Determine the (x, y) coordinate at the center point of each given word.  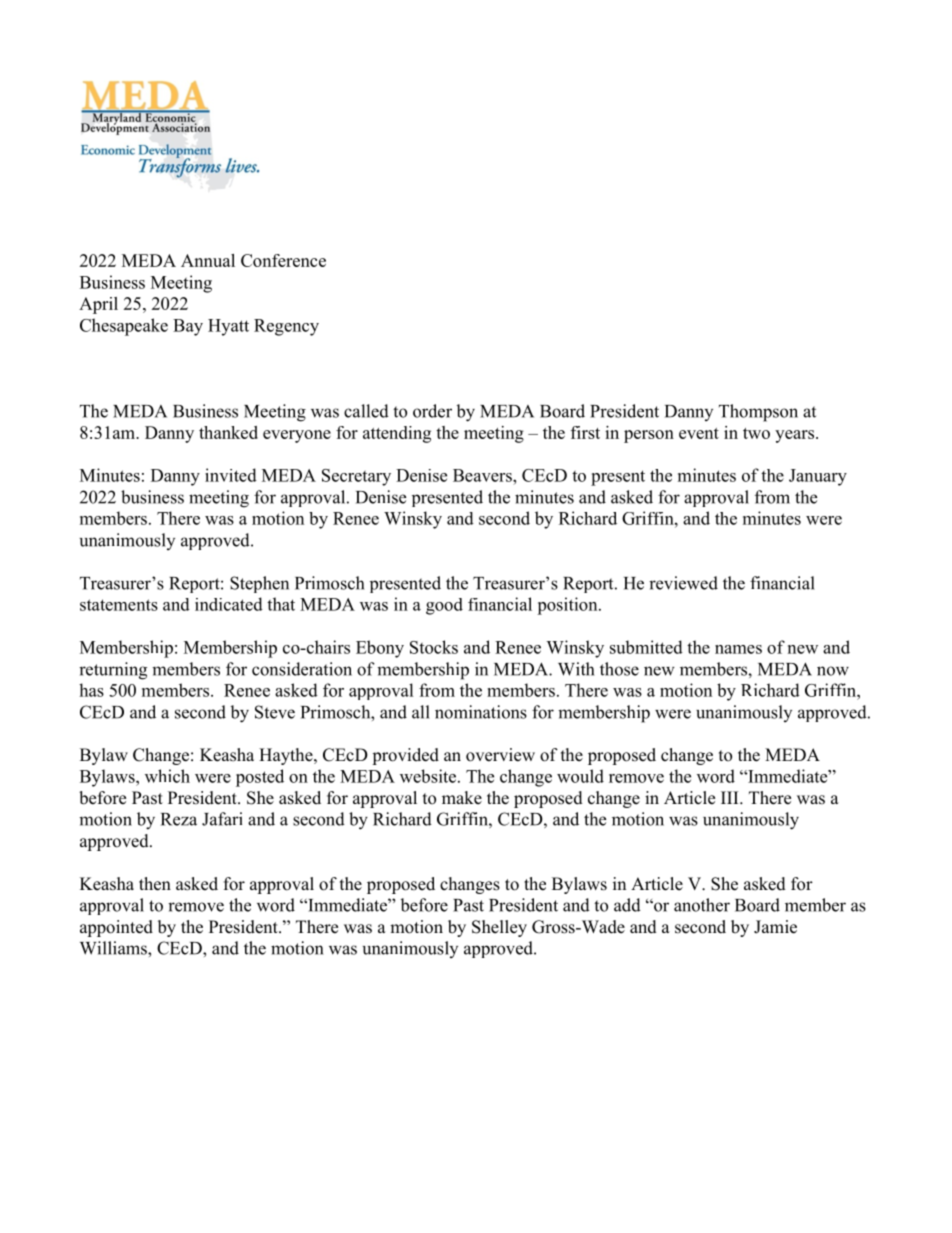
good (444, 606)
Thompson (758, 413)
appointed (116, 928)
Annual (208, 260)
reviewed (683, 583)
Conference (283, 260)
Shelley (499, 928)
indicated (229, 604)
